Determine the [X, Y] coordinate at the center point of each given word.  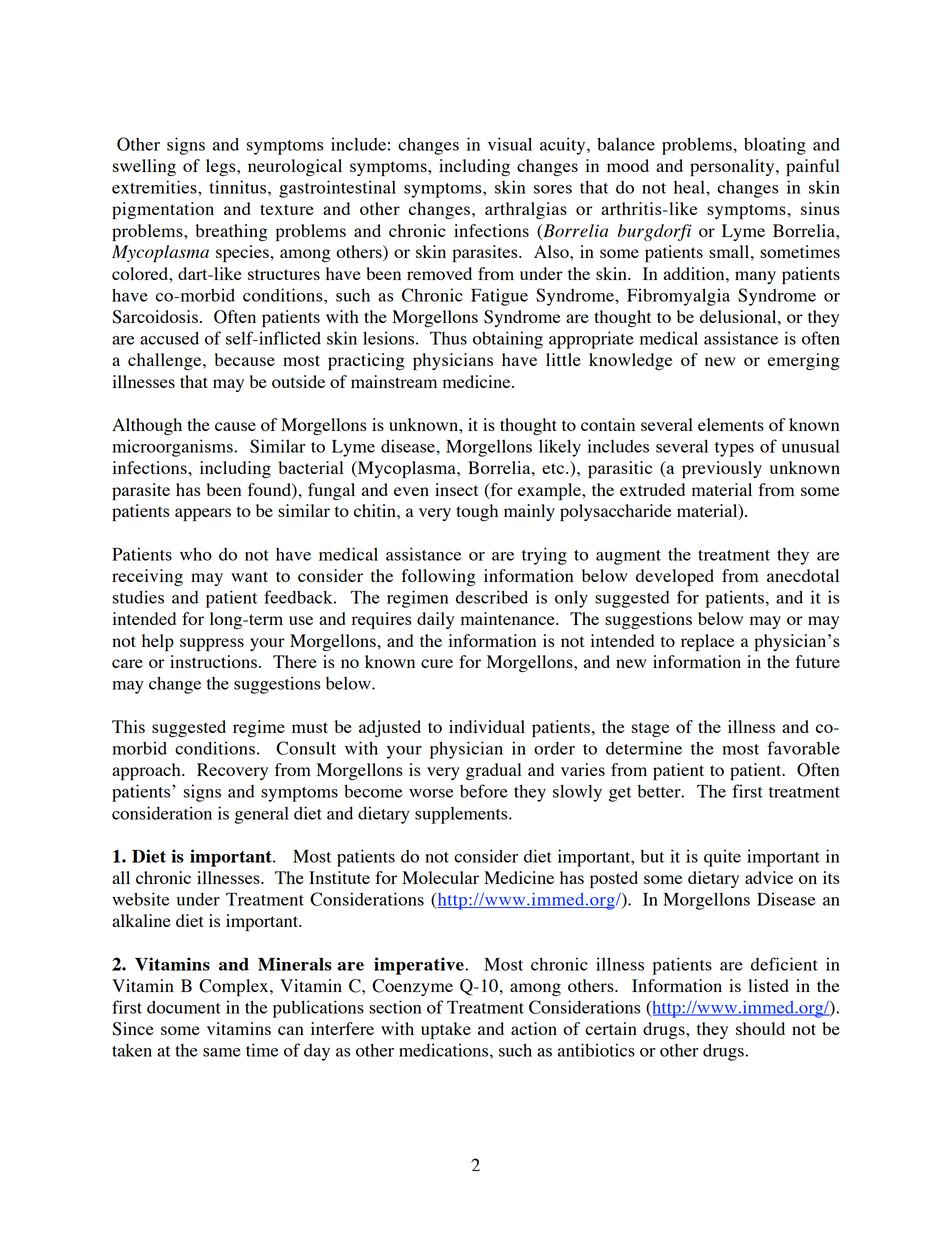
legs [222, 167]
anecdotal [803, 575]
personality [733, 167]
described [492, 597]
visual [510, 144]
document [184, 1007]
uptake [446, 1030]
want [249, 576]
